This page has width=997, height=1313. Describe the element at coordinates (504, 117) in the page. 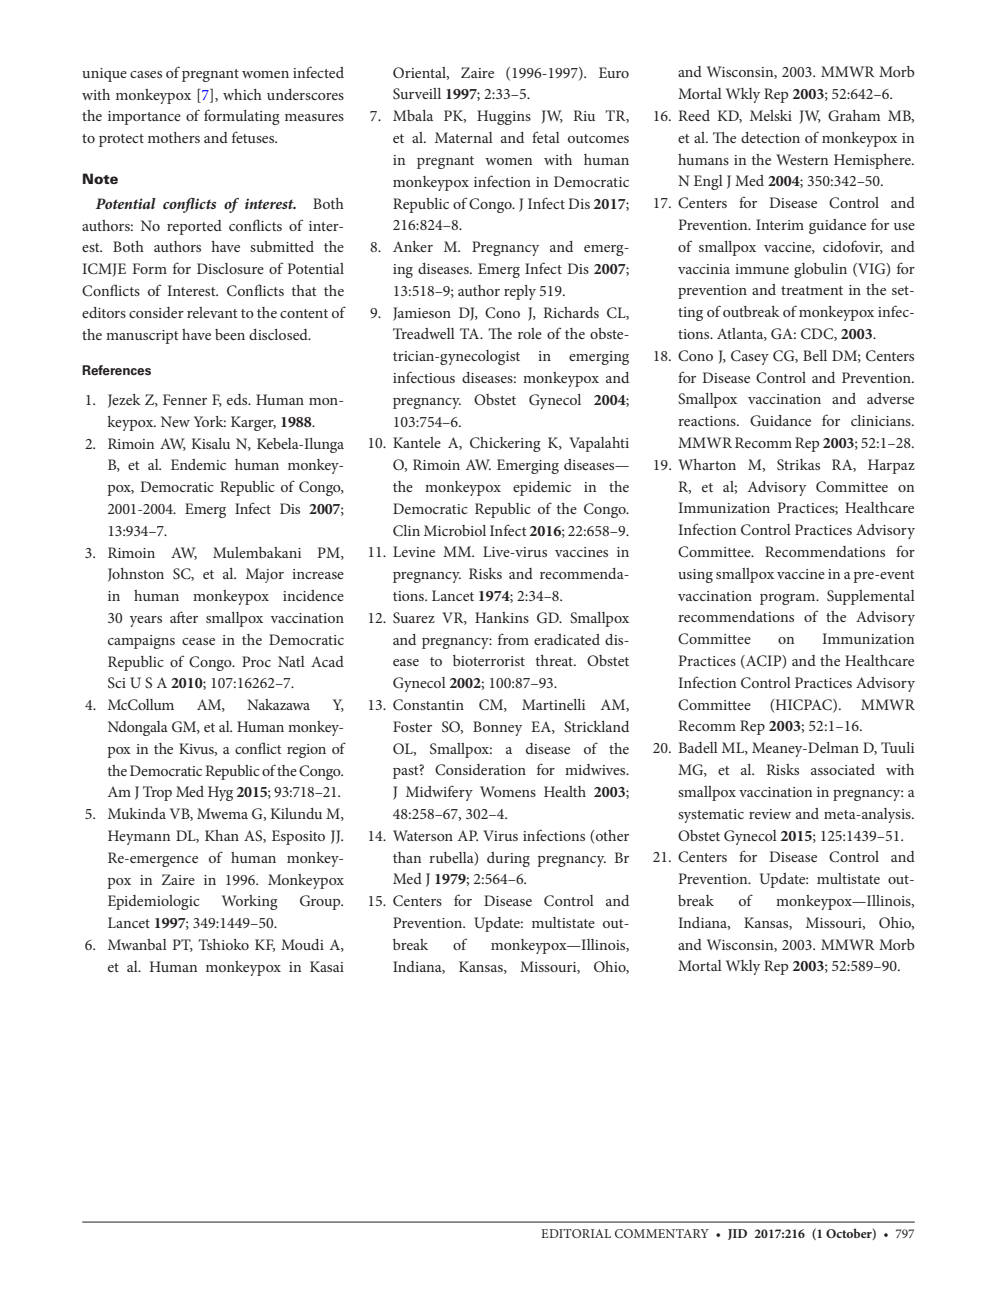

I see `Huggins` at that location.
